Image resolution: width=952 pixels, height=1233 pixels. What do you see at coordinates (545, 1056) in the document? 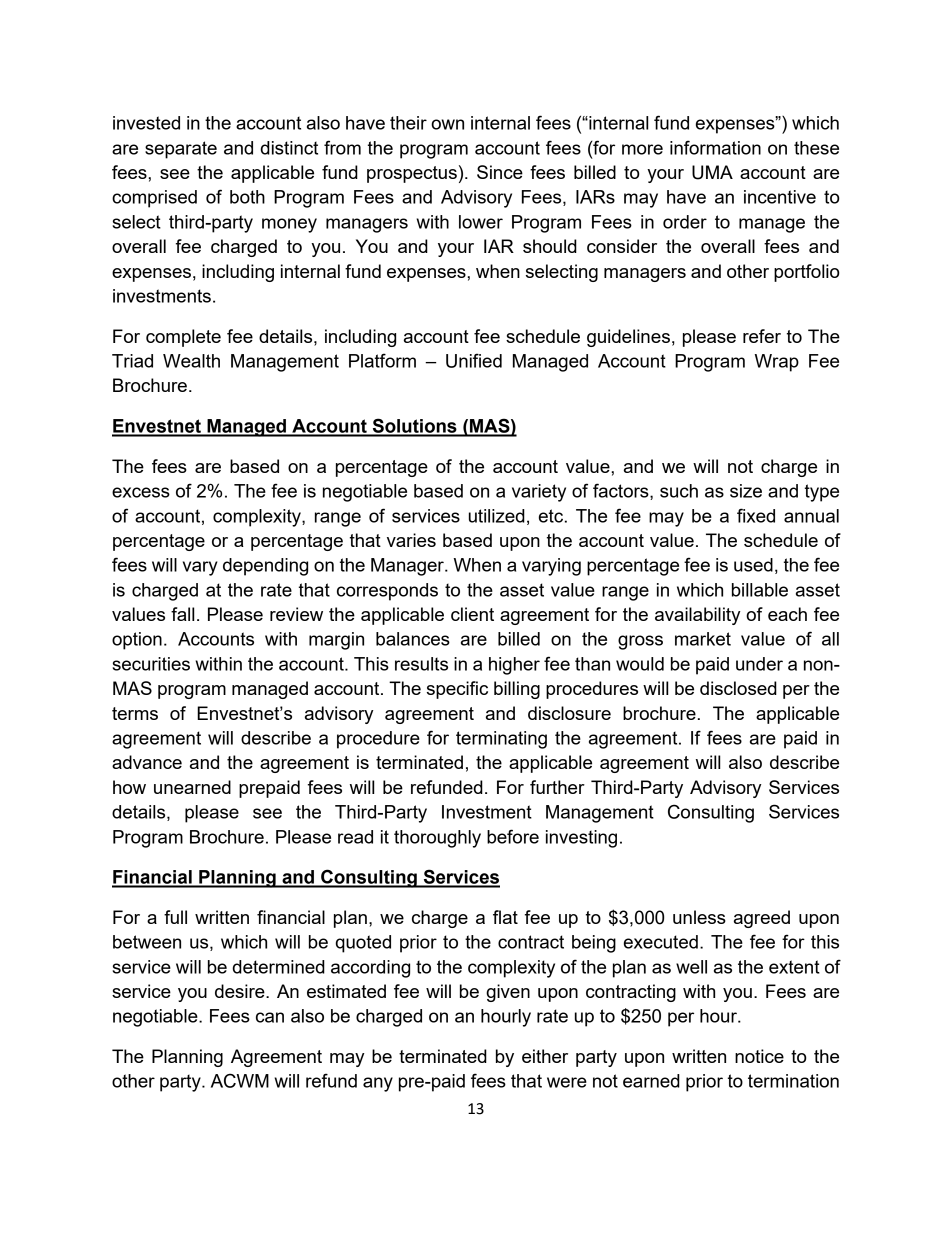
I see `either` at bounding box center [545, 1056].
